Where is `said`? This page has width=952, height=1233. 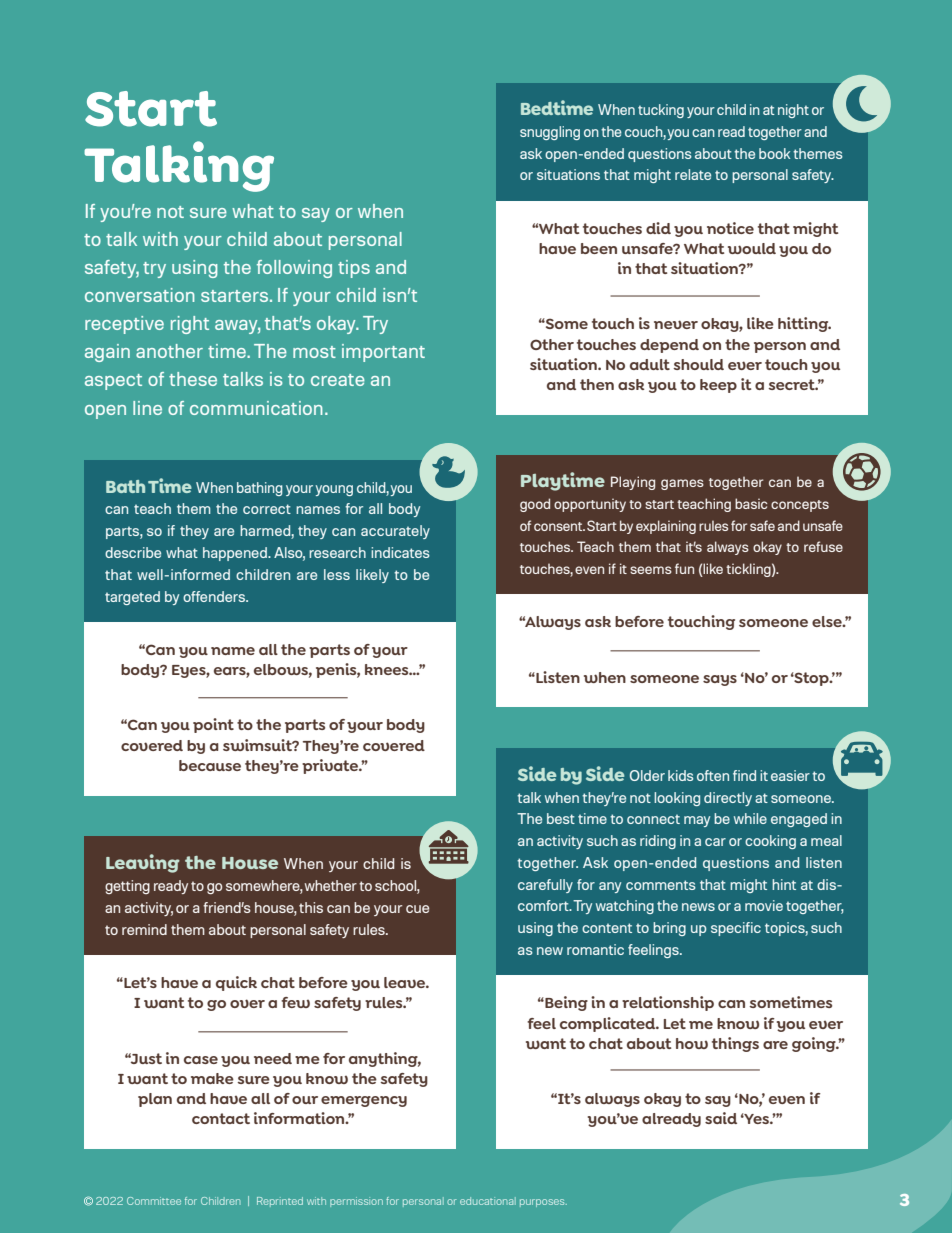
said is located at coordinates (721, 1118).
